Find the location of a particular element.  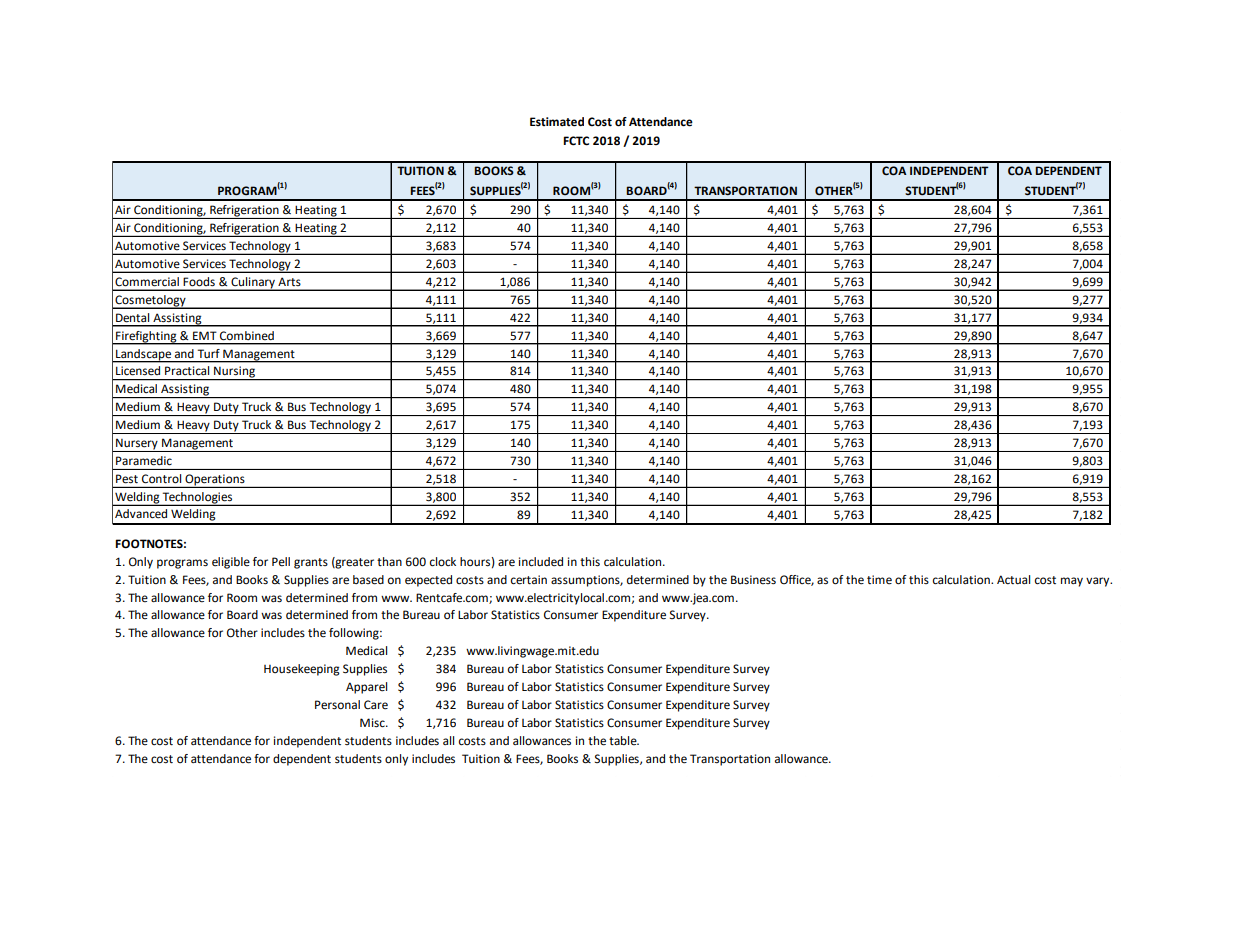

included is located at coordinates (541, 562).
